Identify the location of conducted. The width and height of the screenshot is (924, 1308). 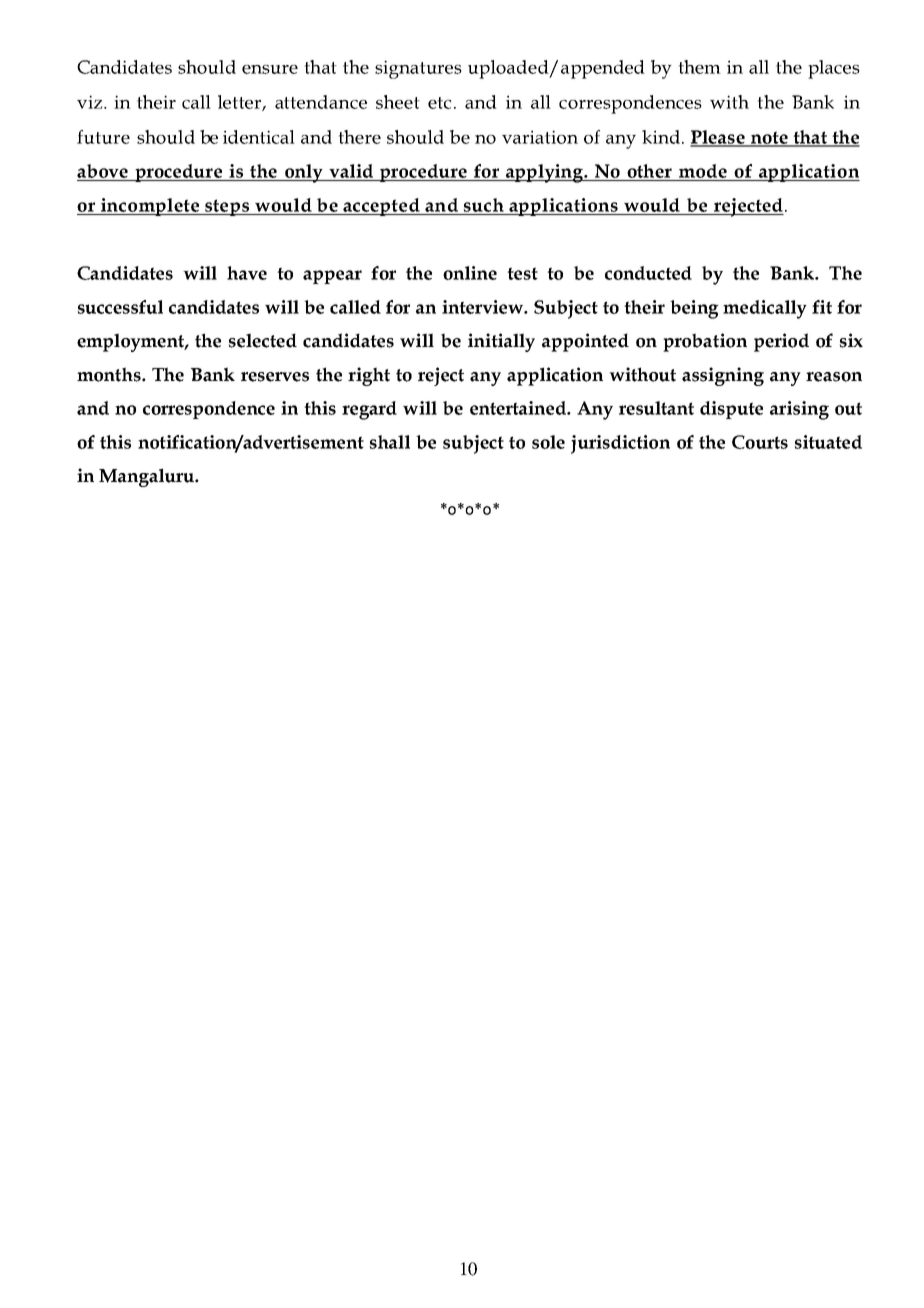
(648, 273).
